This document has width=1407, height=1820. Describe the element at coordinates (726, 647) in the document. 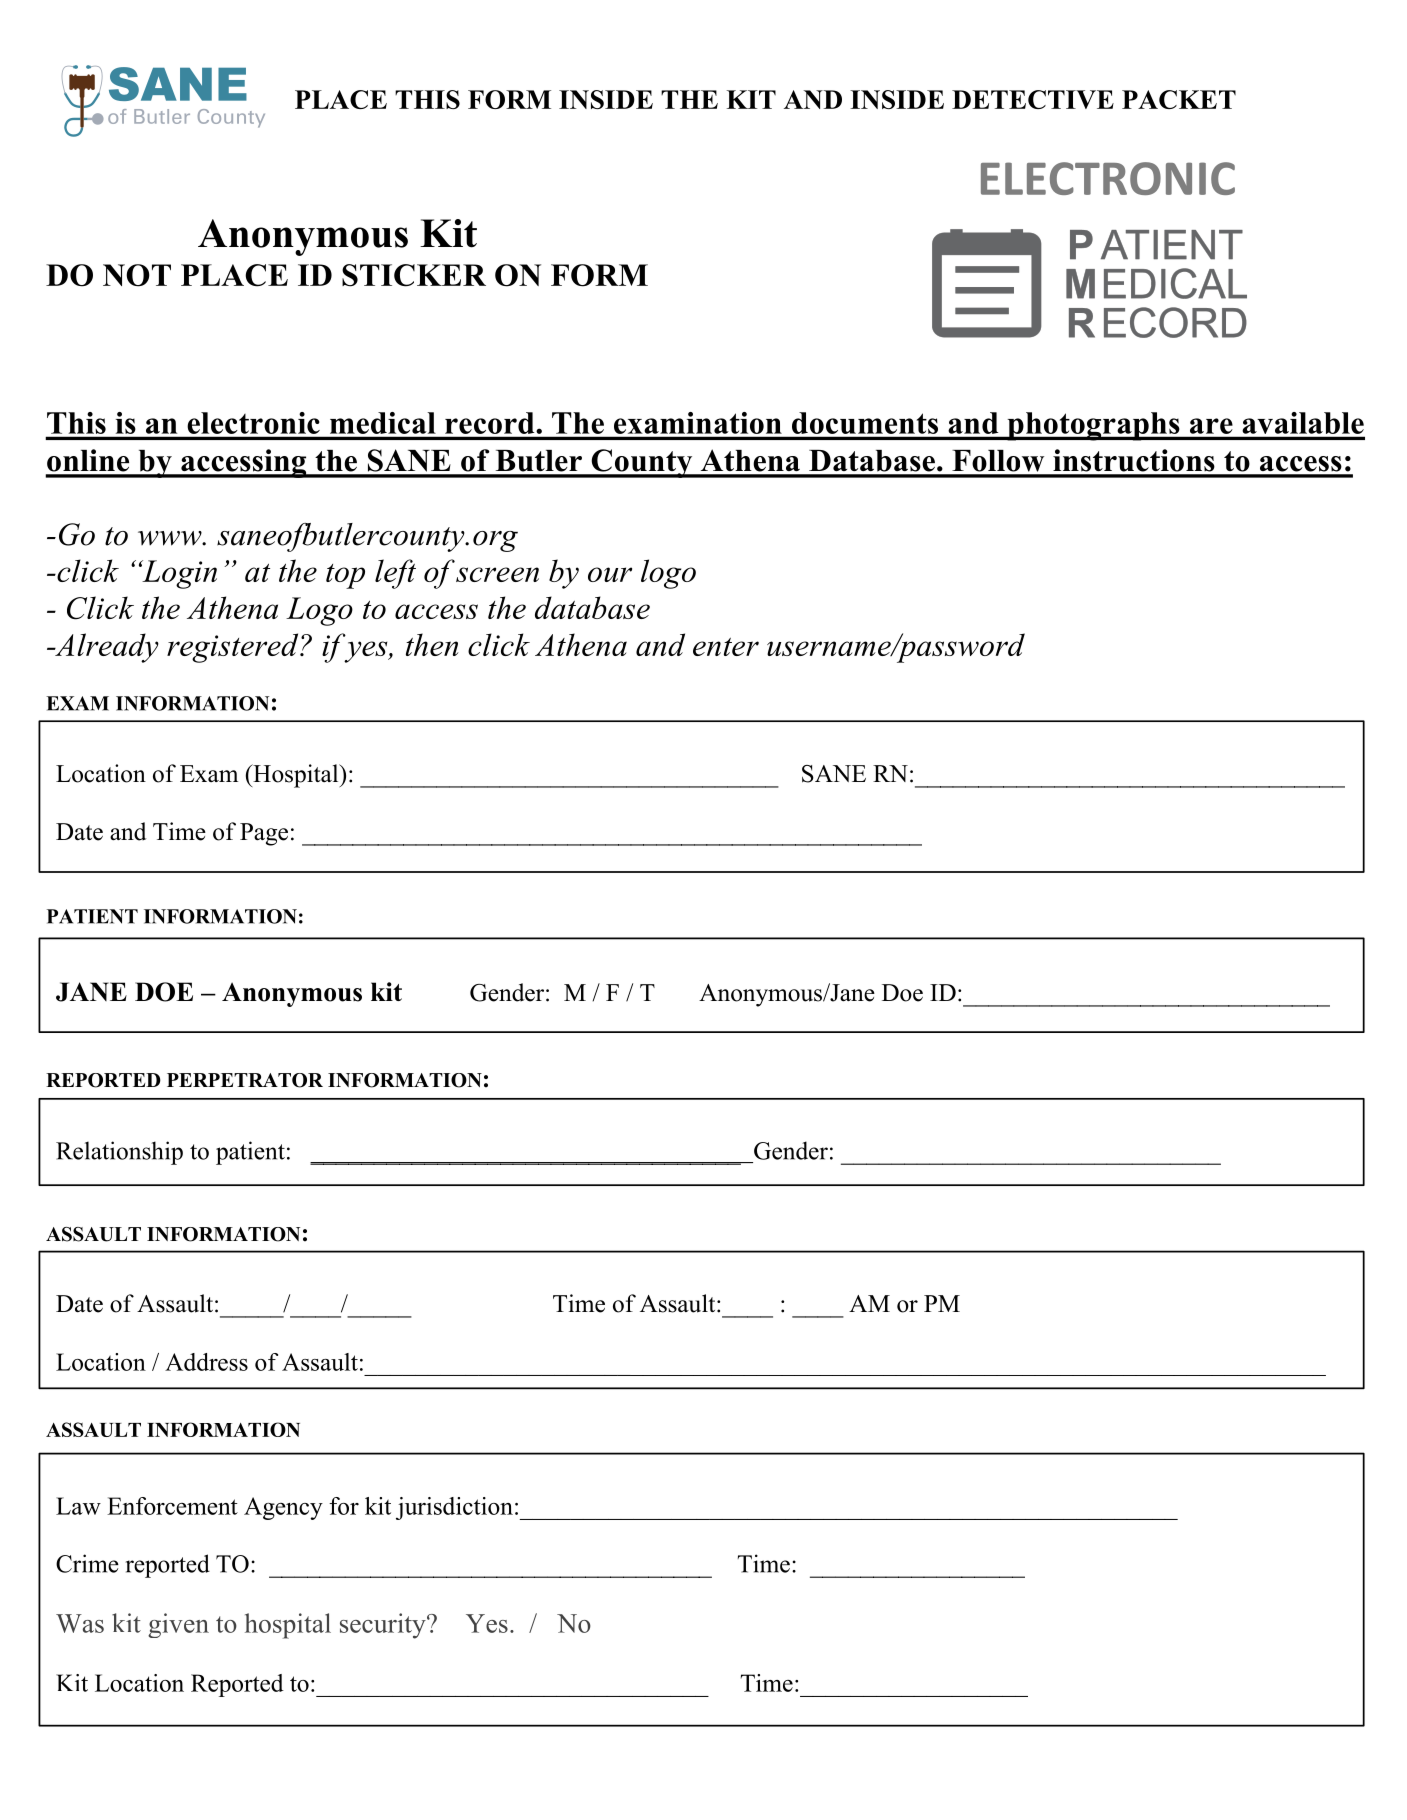

I see `enter` at that location.
